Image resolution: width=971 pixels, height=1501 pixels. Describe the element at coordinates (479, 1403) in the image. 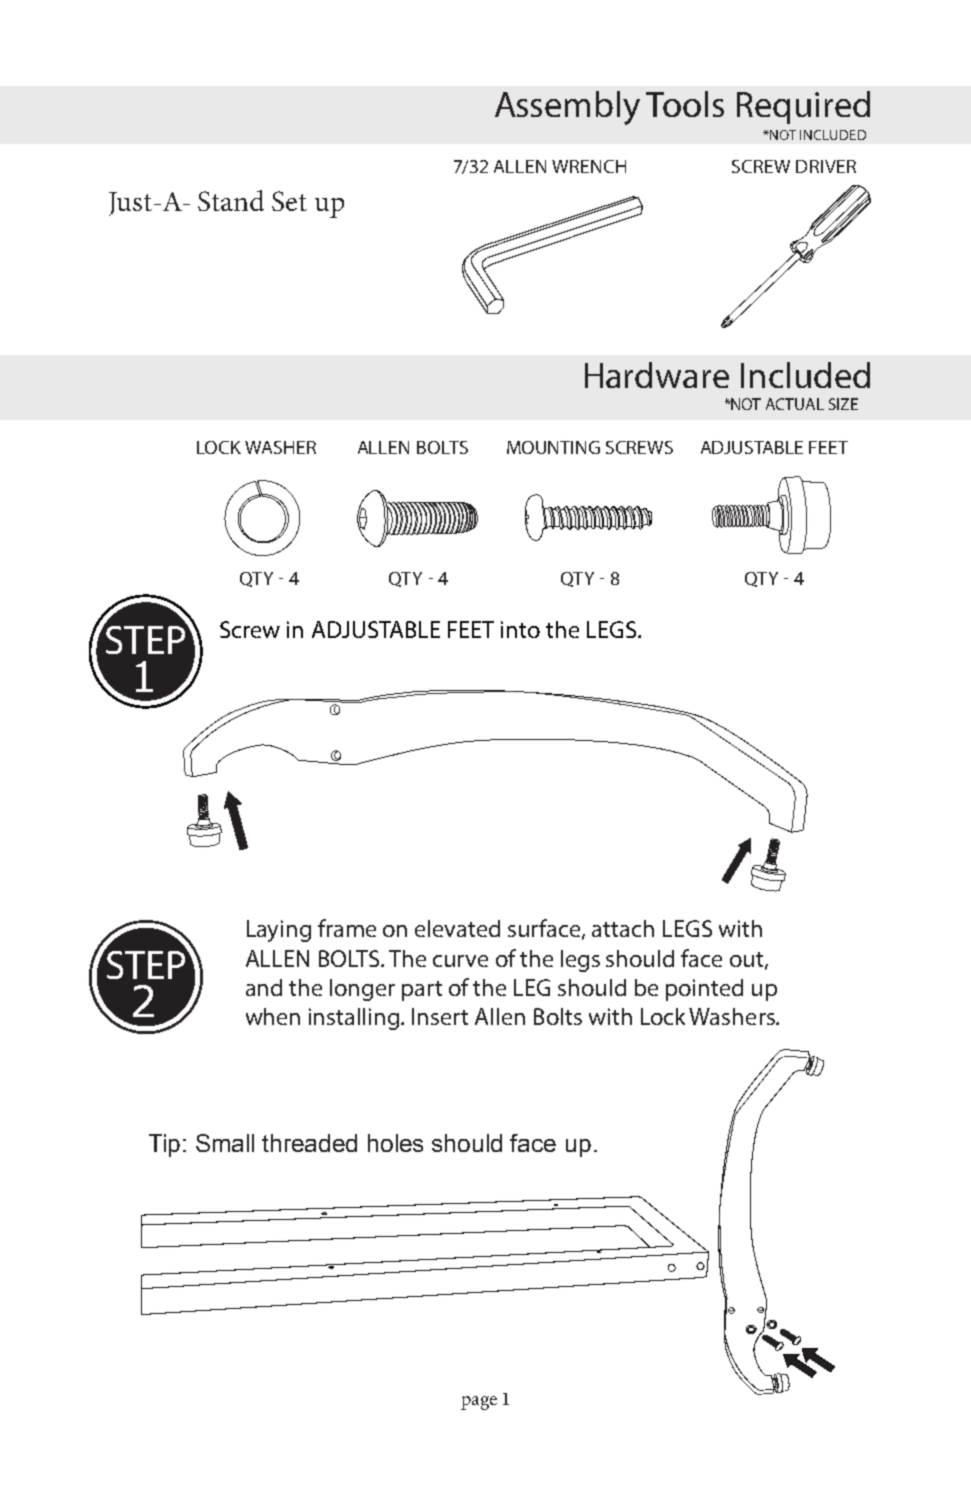

I see `page` at that location.
